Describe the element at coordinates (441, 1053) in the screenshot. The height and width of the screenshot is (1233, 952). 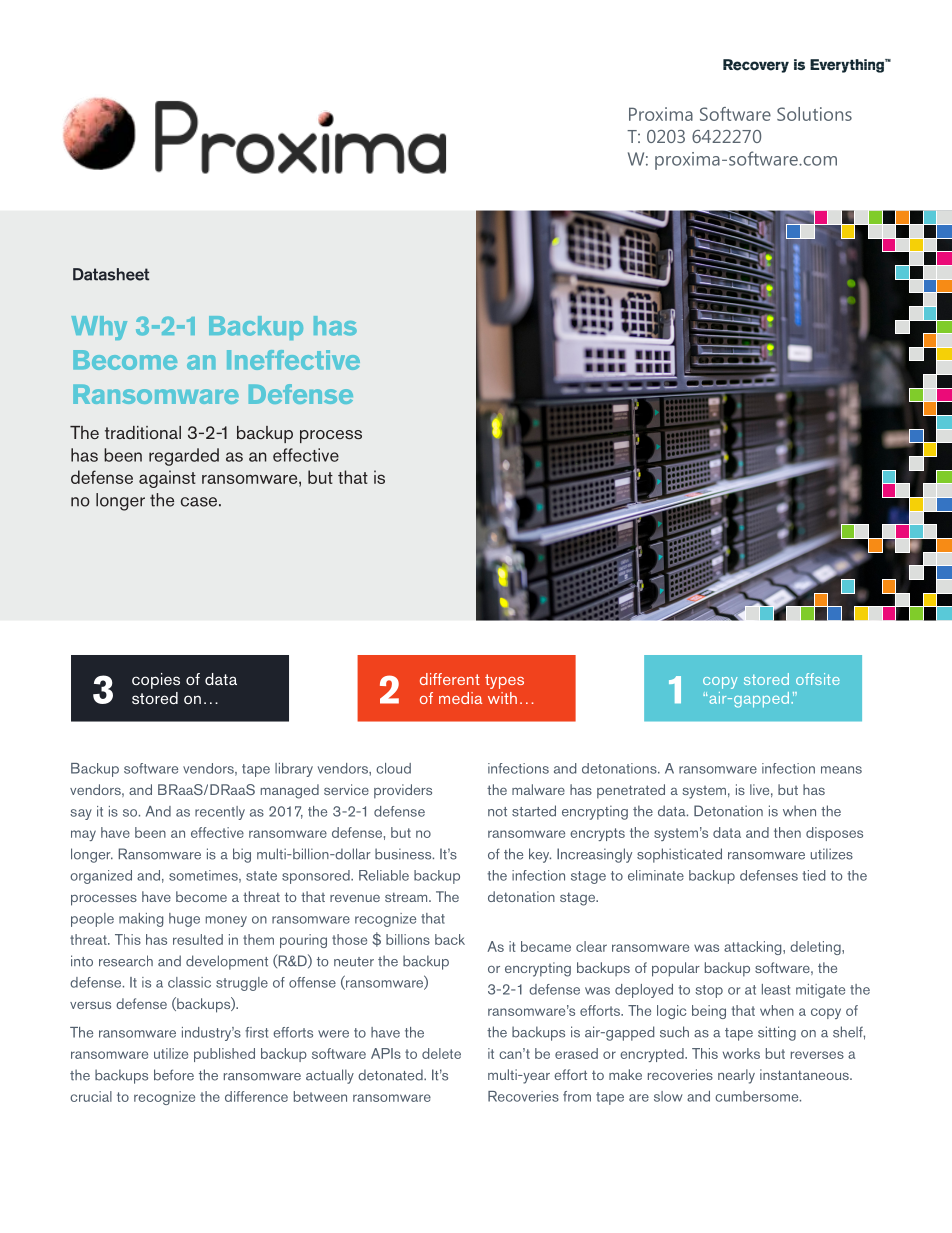
I see `delete` at that location.
